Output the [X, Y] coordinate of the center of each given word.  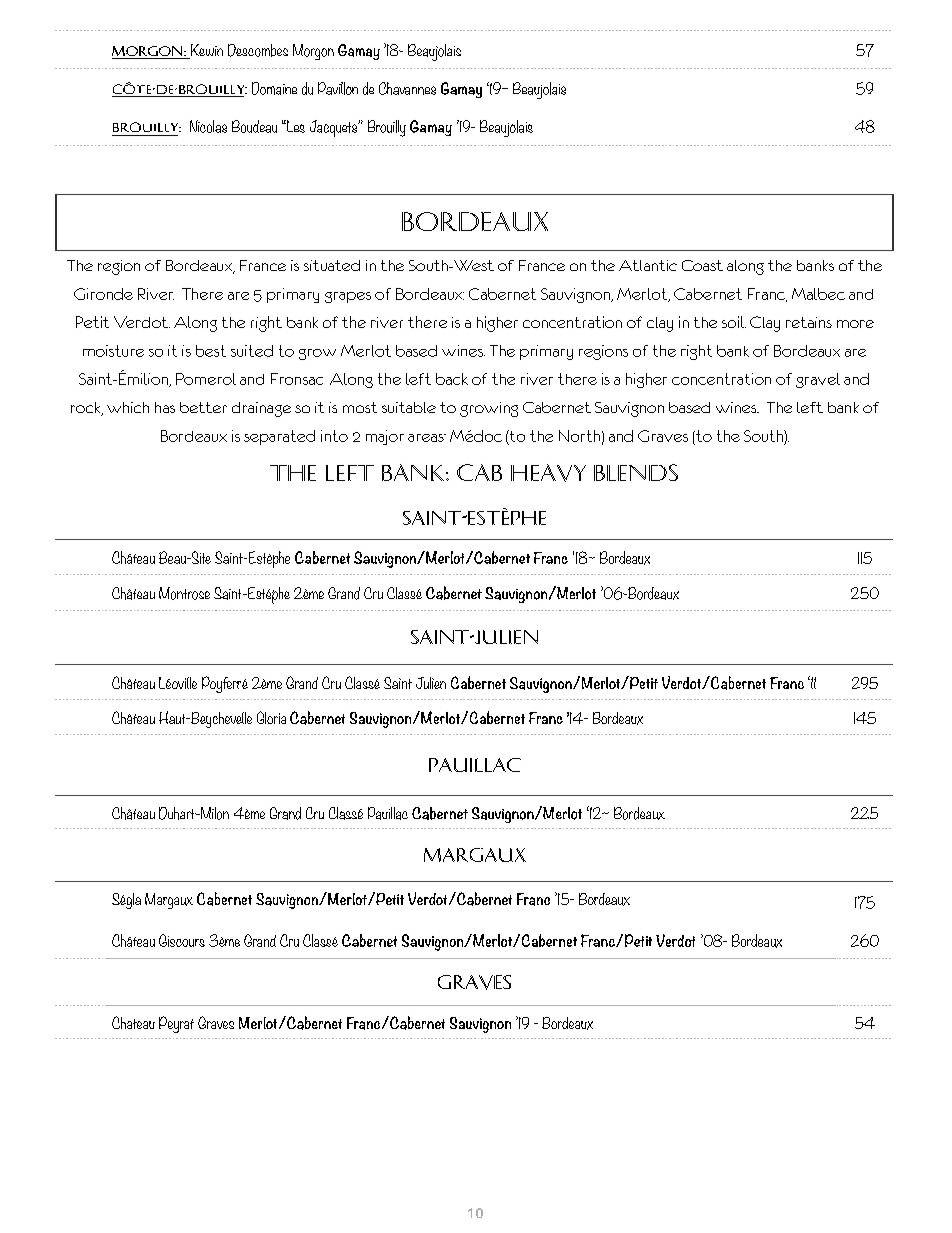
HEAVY [548, 473]
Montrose [184, 593]
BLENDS [636, 472]
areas [427, 438]
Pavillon [338, 88]
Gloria [271, 717]
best [211, 351]
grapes [348, 297]
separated [279, 437]
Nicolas [208, 126]
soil [734, 322]
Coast [702, 265]
